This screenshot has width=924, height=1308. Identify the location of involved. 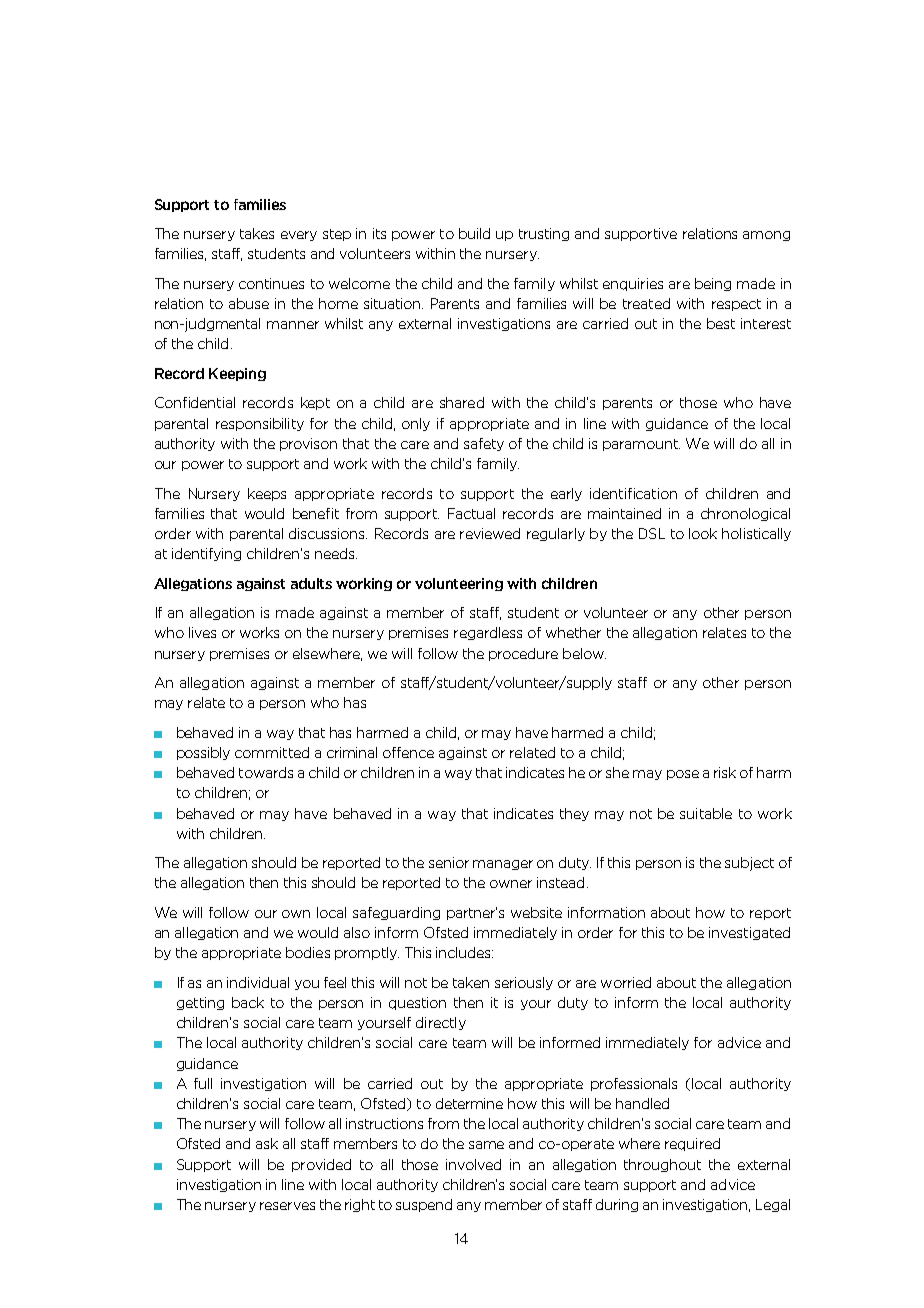
(473, 1164).
